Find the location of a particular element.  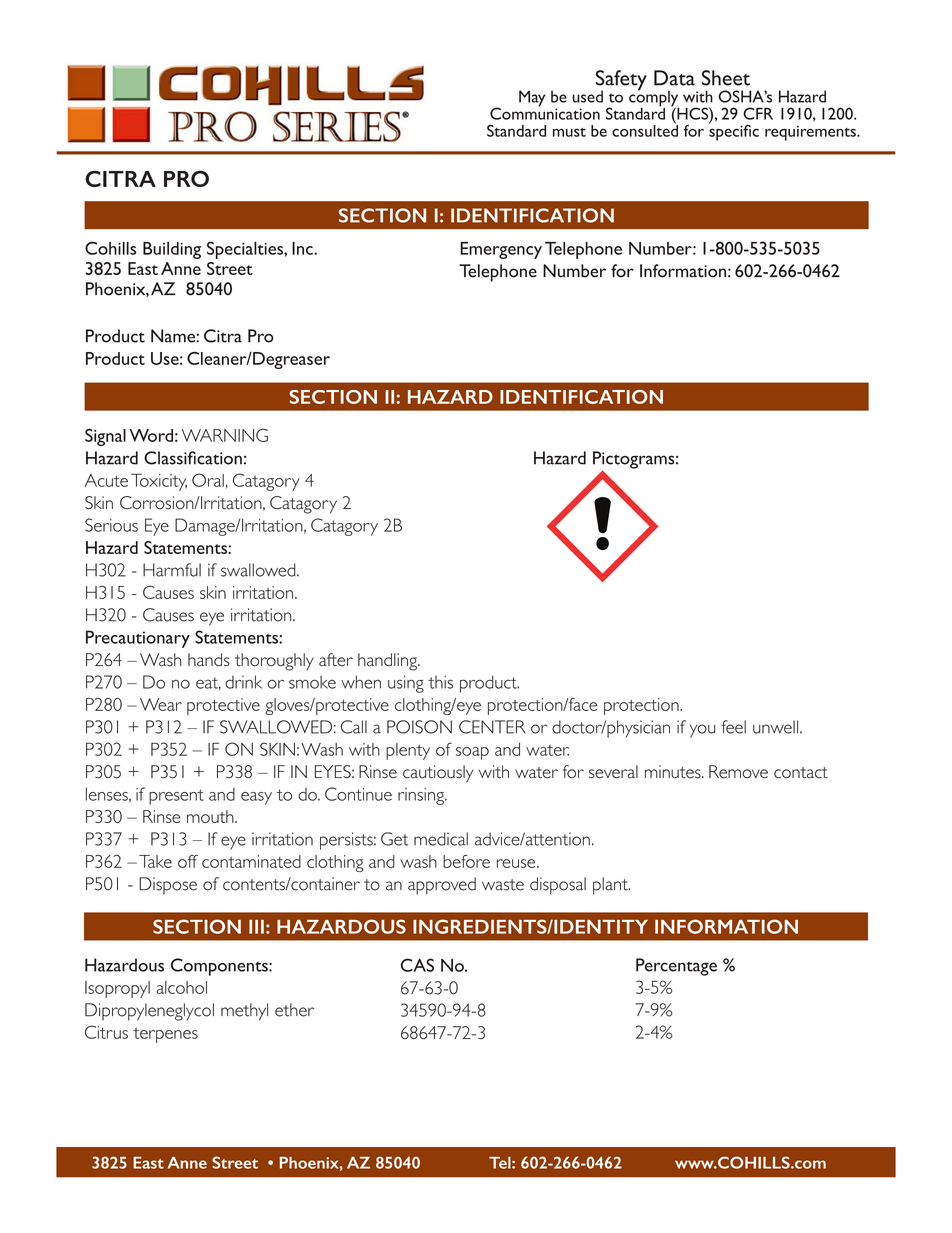

specific is located at coordinates (734, 131).
